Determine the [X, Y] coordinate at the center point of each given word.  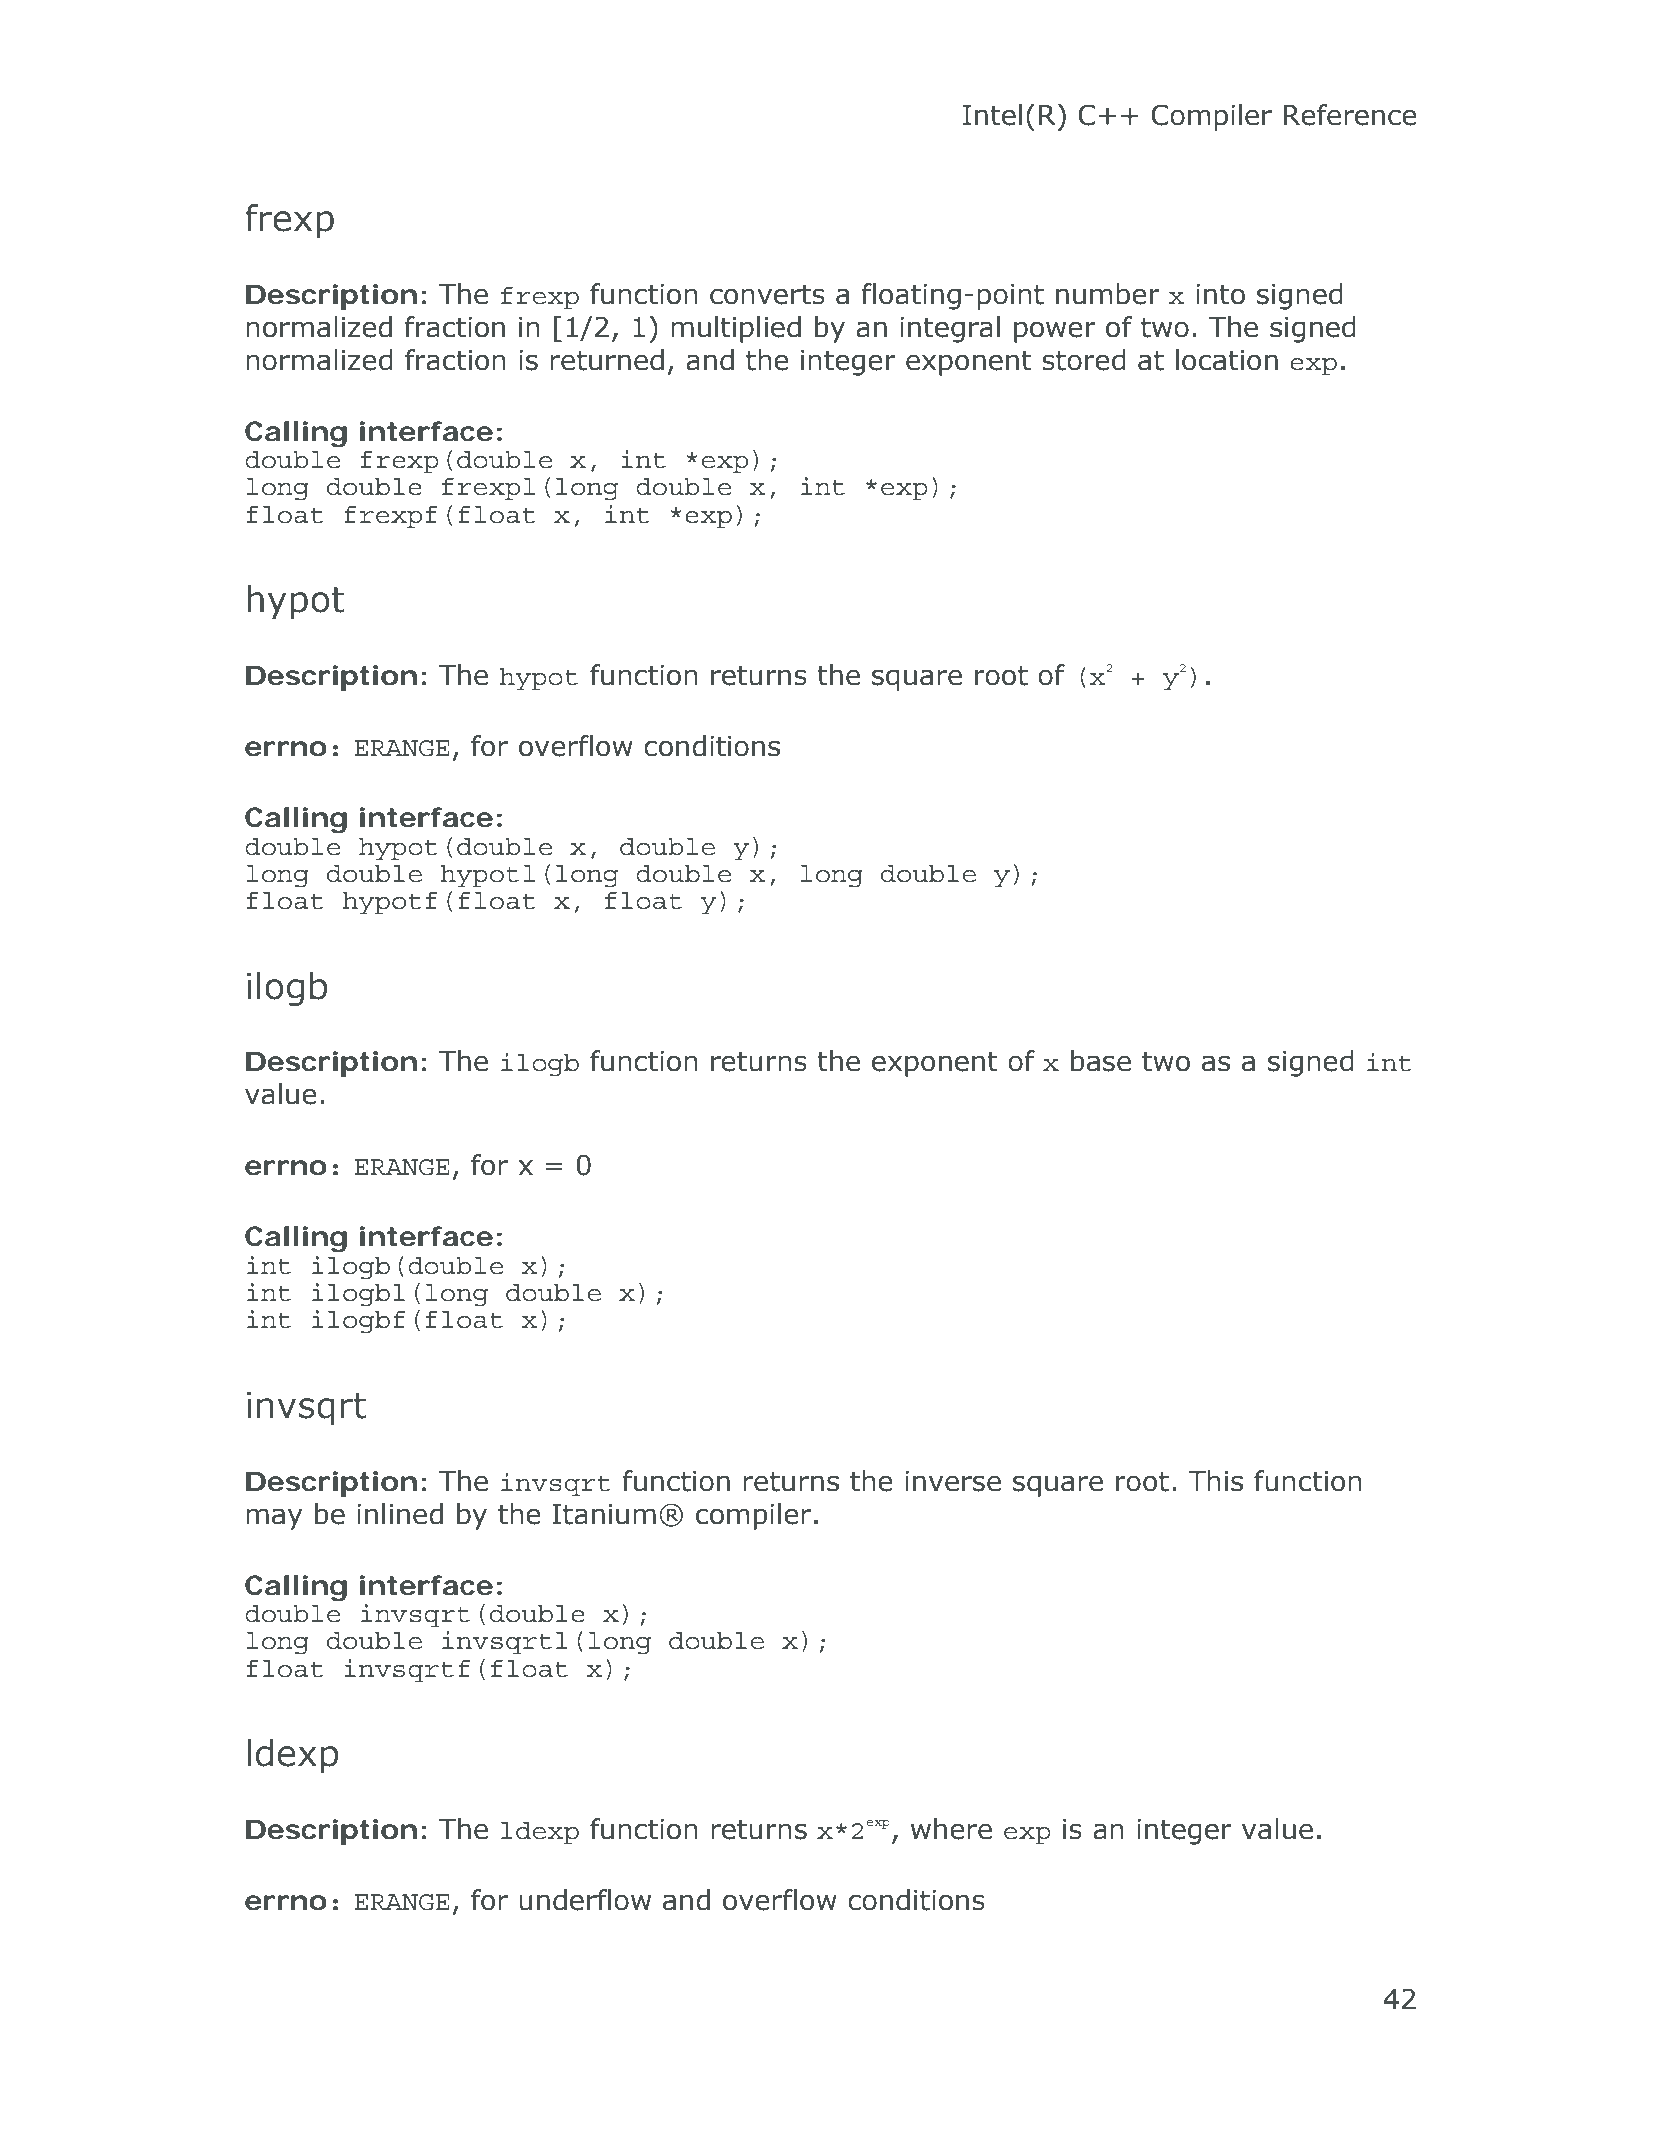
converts [767, 295]
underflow [585, 1900]
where [951, 1829]
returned [607, 360]
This [1215, 1481]
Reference [1350, 115]
